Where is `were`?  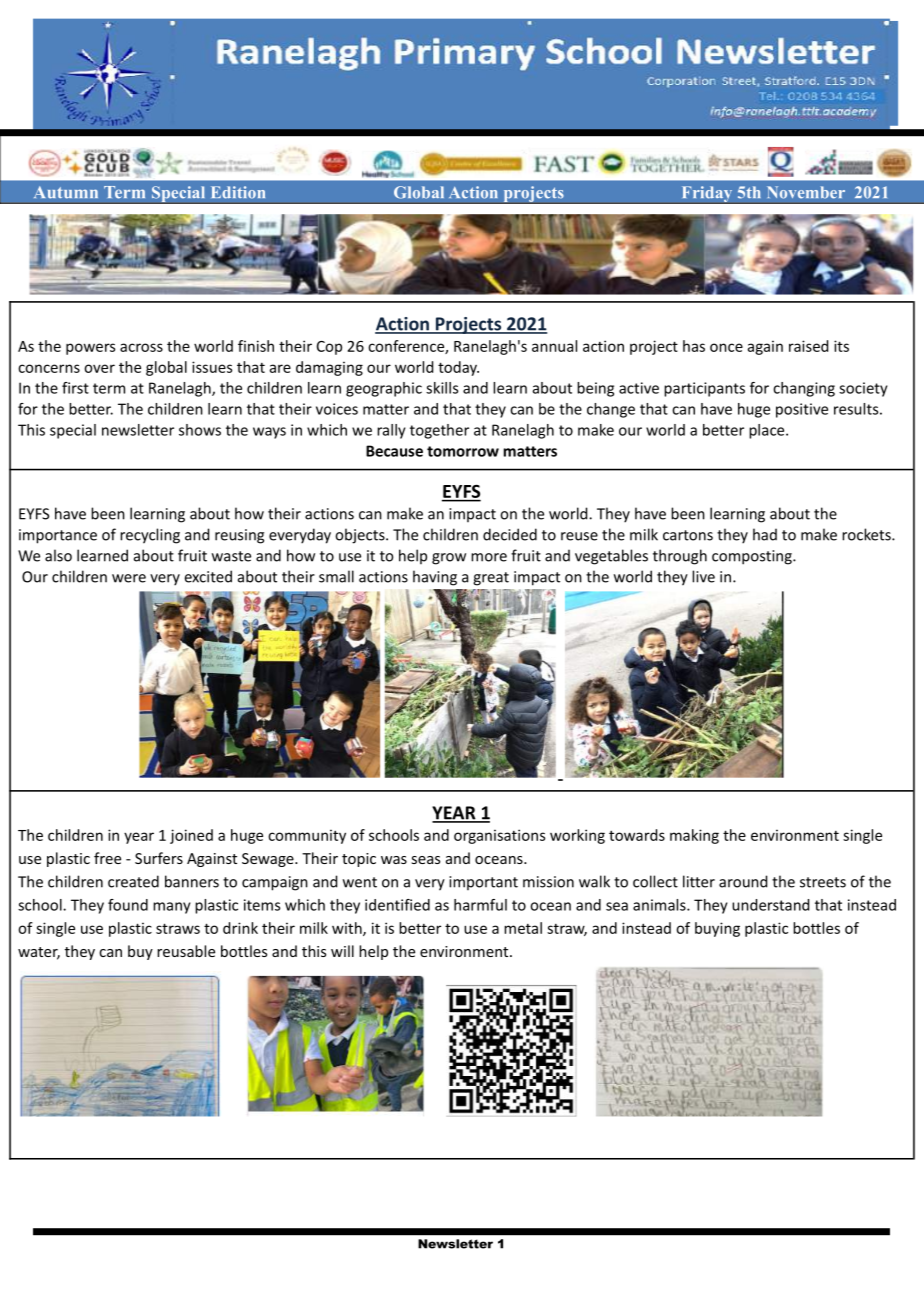 were is located at coordinates (129, 578).
